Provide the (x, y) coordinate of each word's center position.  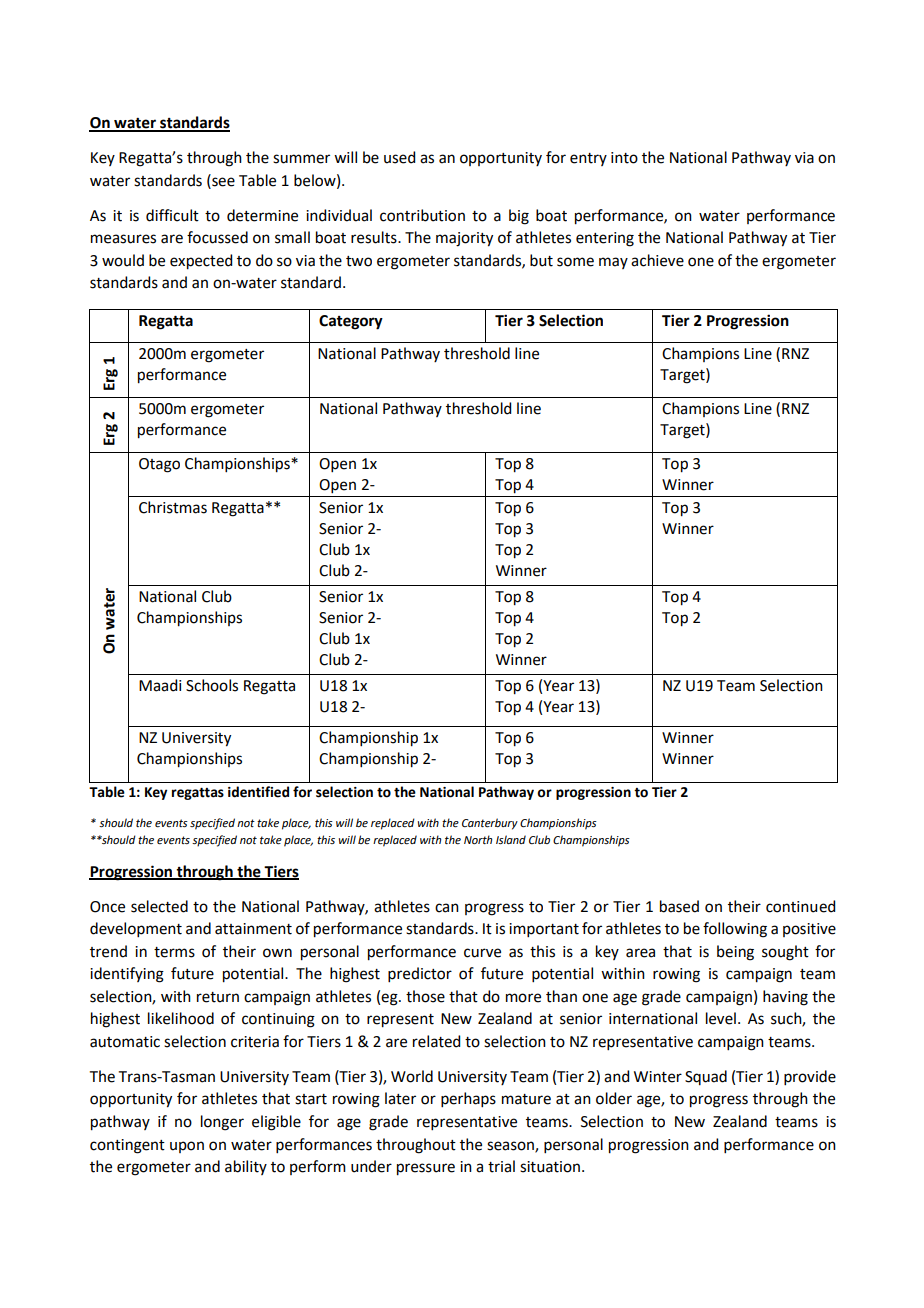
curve (482, 953)
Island (511, 839)
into (624, 158)
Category (351, 322)
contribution (422, 215)
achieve (657, 260)
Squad (706, 1077)
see (222, 181)
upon (187, 1147)
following (735, 930)
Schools (212, 685)
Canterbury (490, 824)
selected (159, 906)
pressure (426, 1169)
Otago (159, 465)
